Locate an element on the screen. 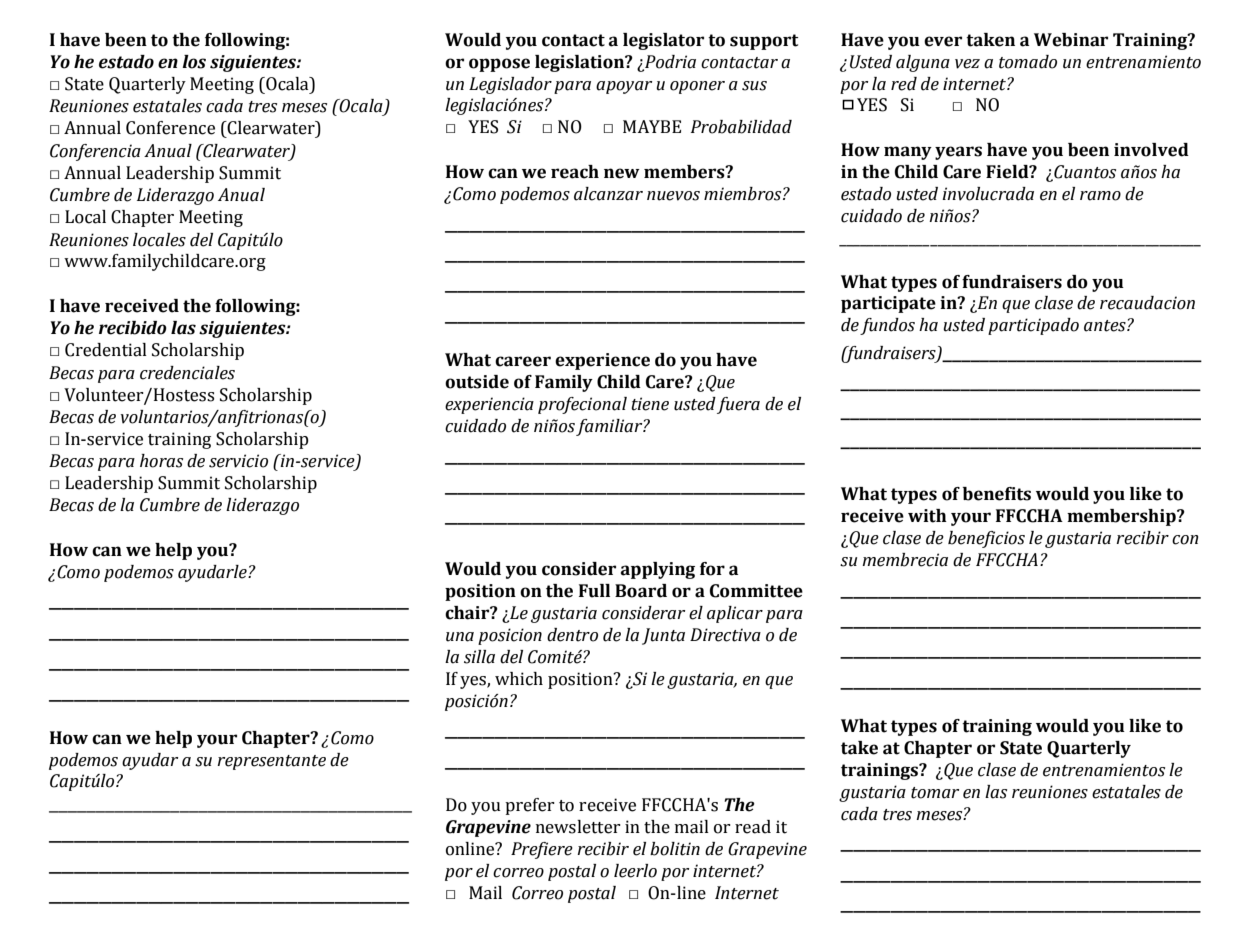 This screenshot has height=952, width=1233. Credential is located at coordinates (106, 350).
